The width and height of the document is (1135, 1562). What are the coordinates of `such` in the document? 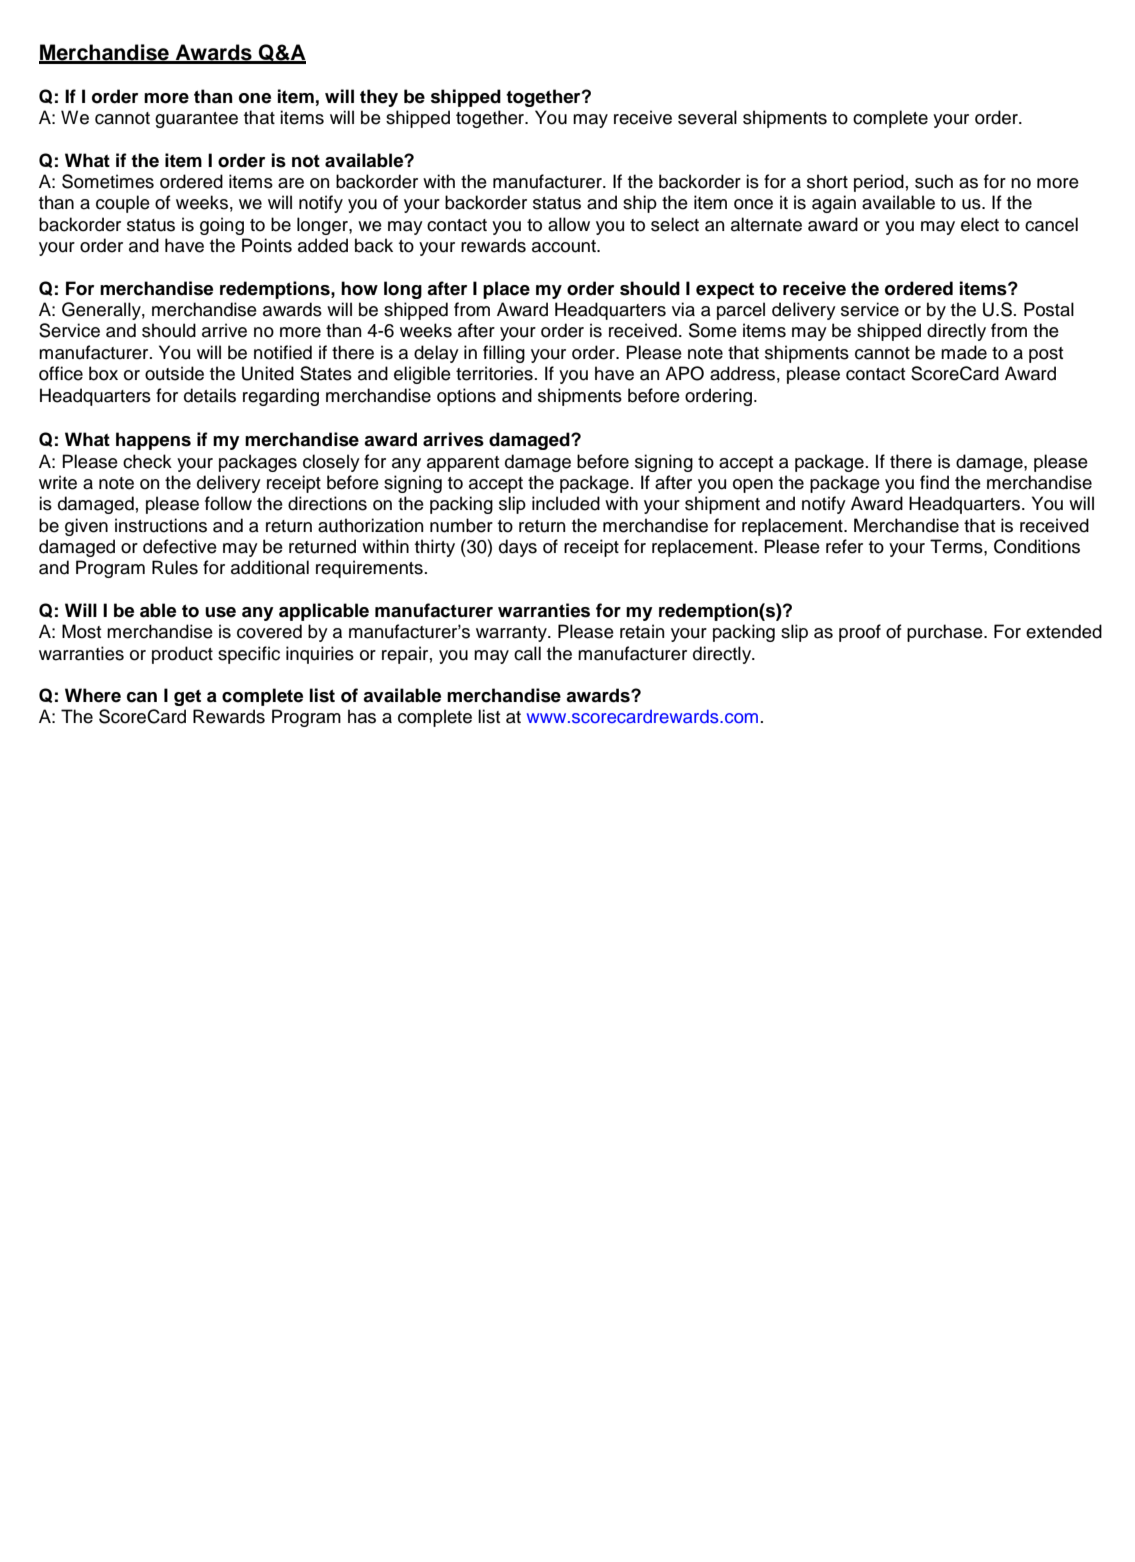 It's located at (934, 181).
